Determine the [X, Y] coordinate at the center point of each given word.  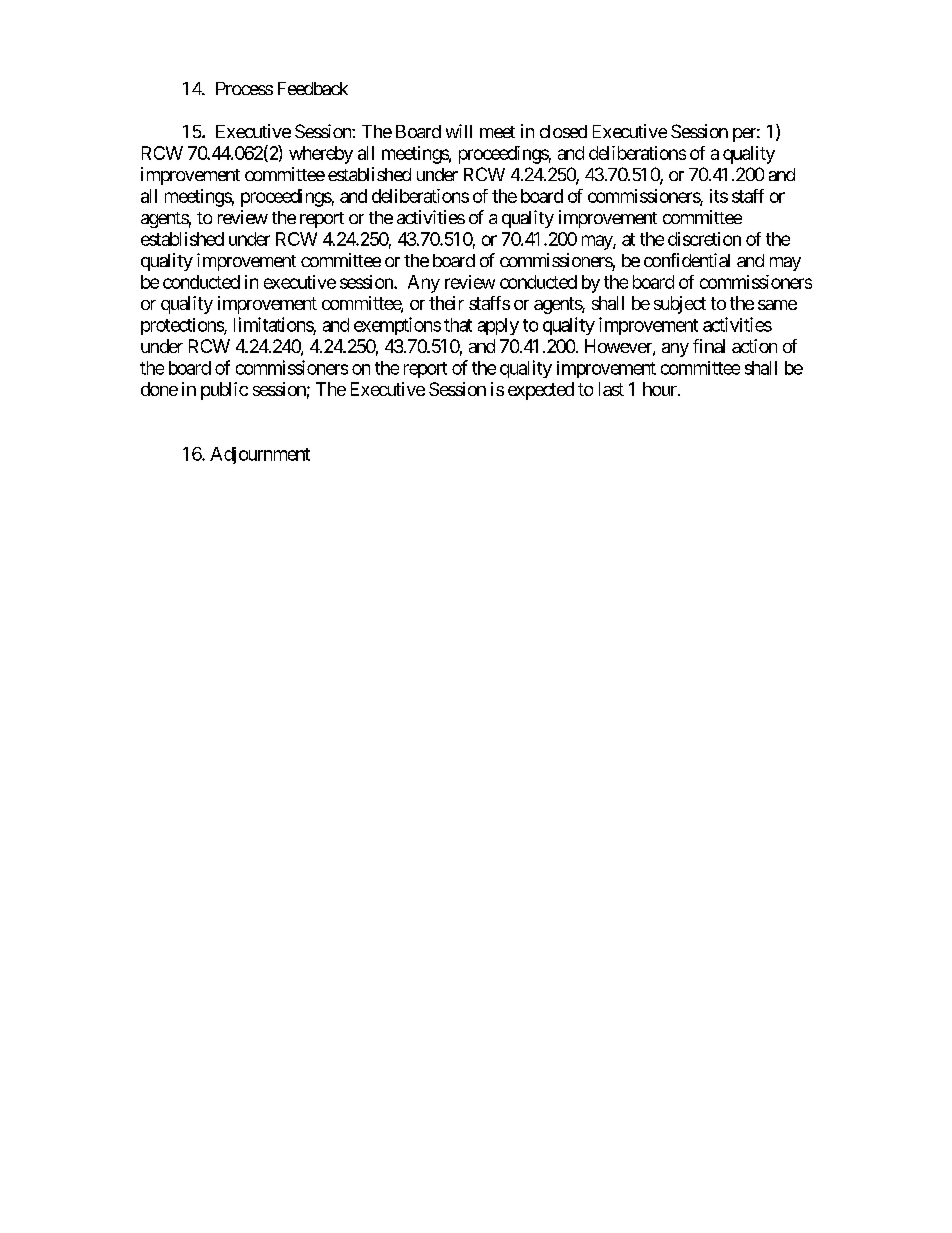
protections [183, 326]
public [224, 391]
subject [680, 305]
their [446, 303]
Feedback [313, 88]
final [709, 346]
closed [563, 131]
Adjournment [260, 455]
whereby [321, 155]
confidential [687, 260]
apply [498, 326]
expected [541, 391]
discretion [704, 239]
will [459, 131]
